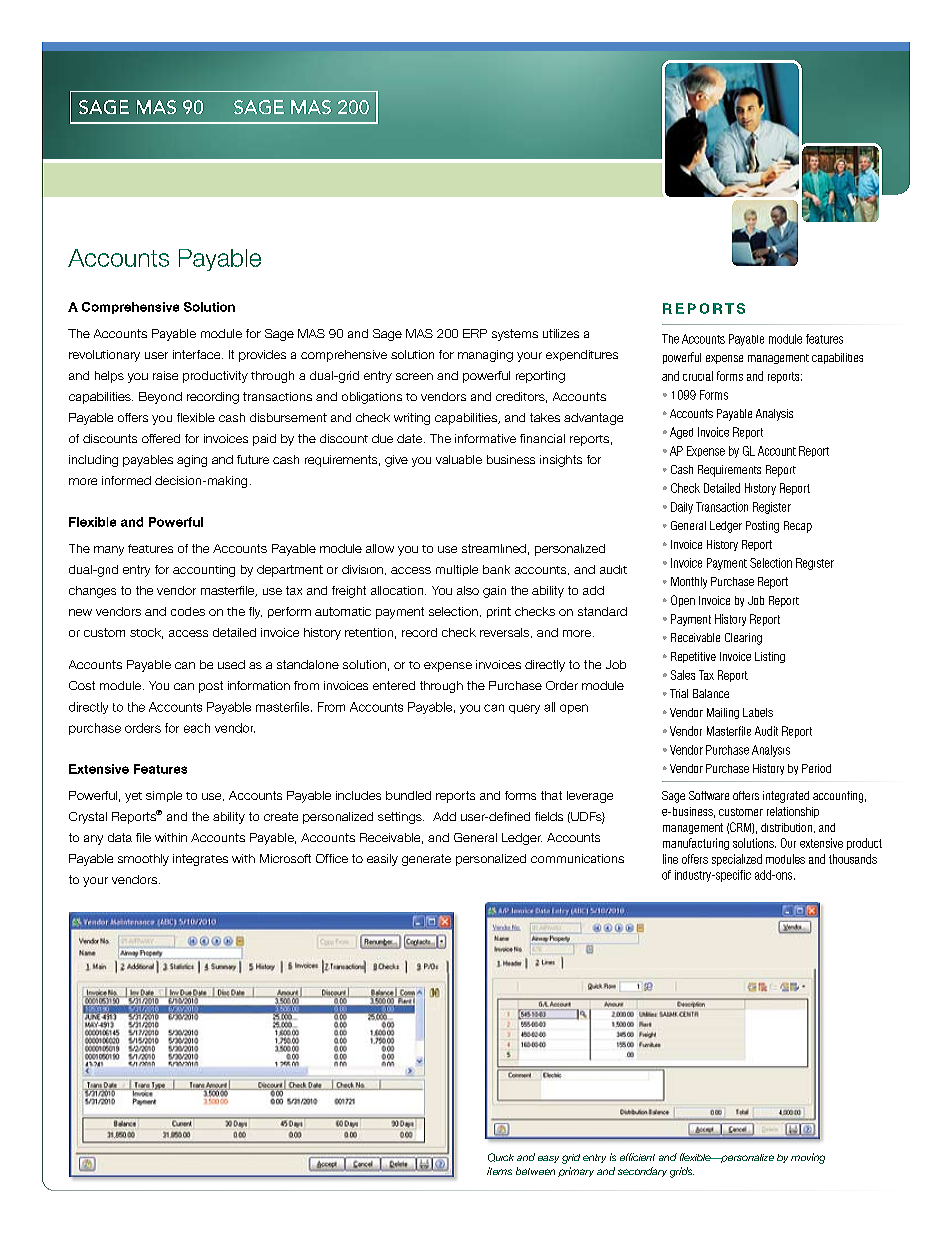  What do you see at coordinates (475, 333) in the image?
I see `ERP` at bounding box center [475, 333].
